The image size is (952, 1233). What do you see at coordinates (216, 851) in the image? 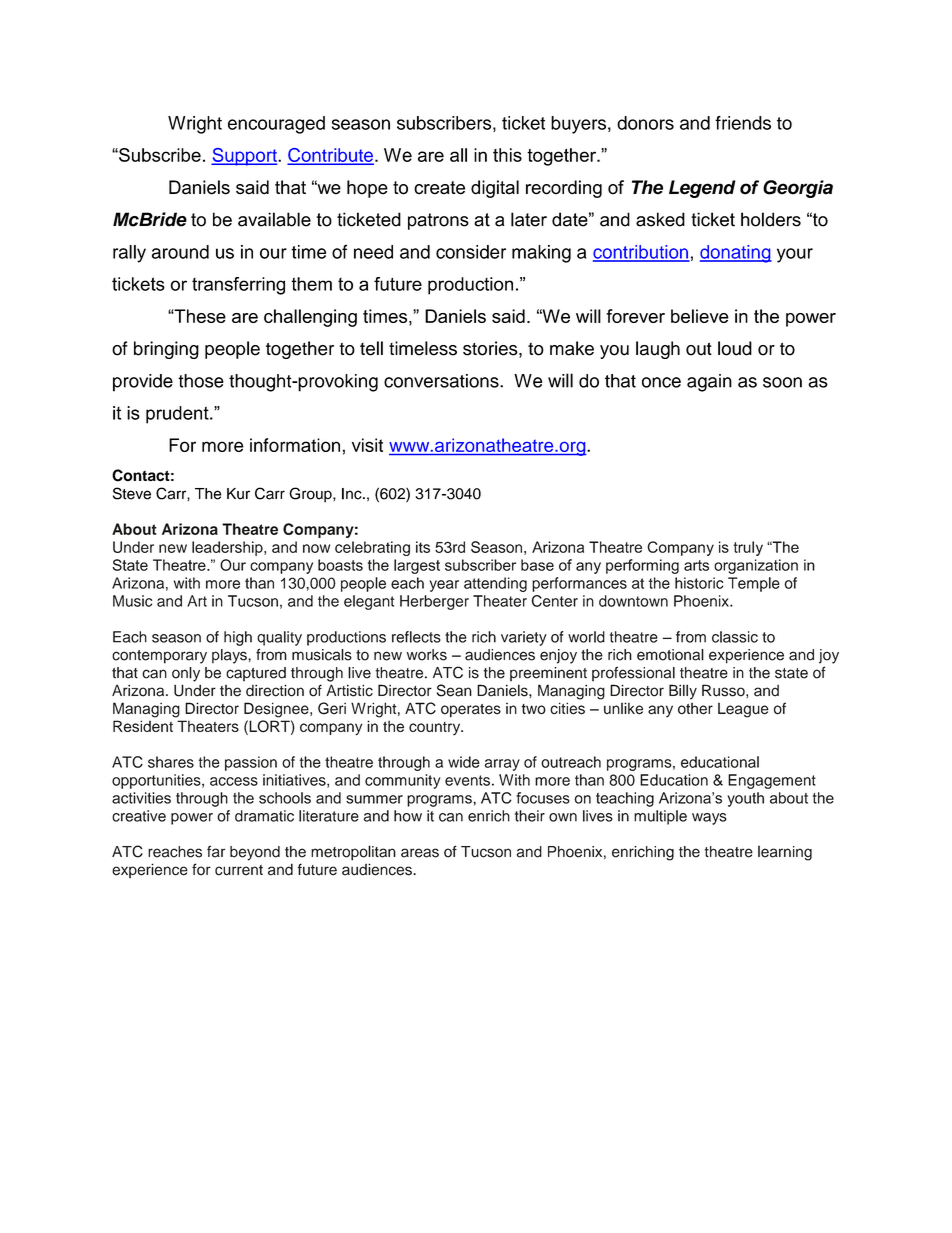
I see `far` at bounding box center [216, 851].
